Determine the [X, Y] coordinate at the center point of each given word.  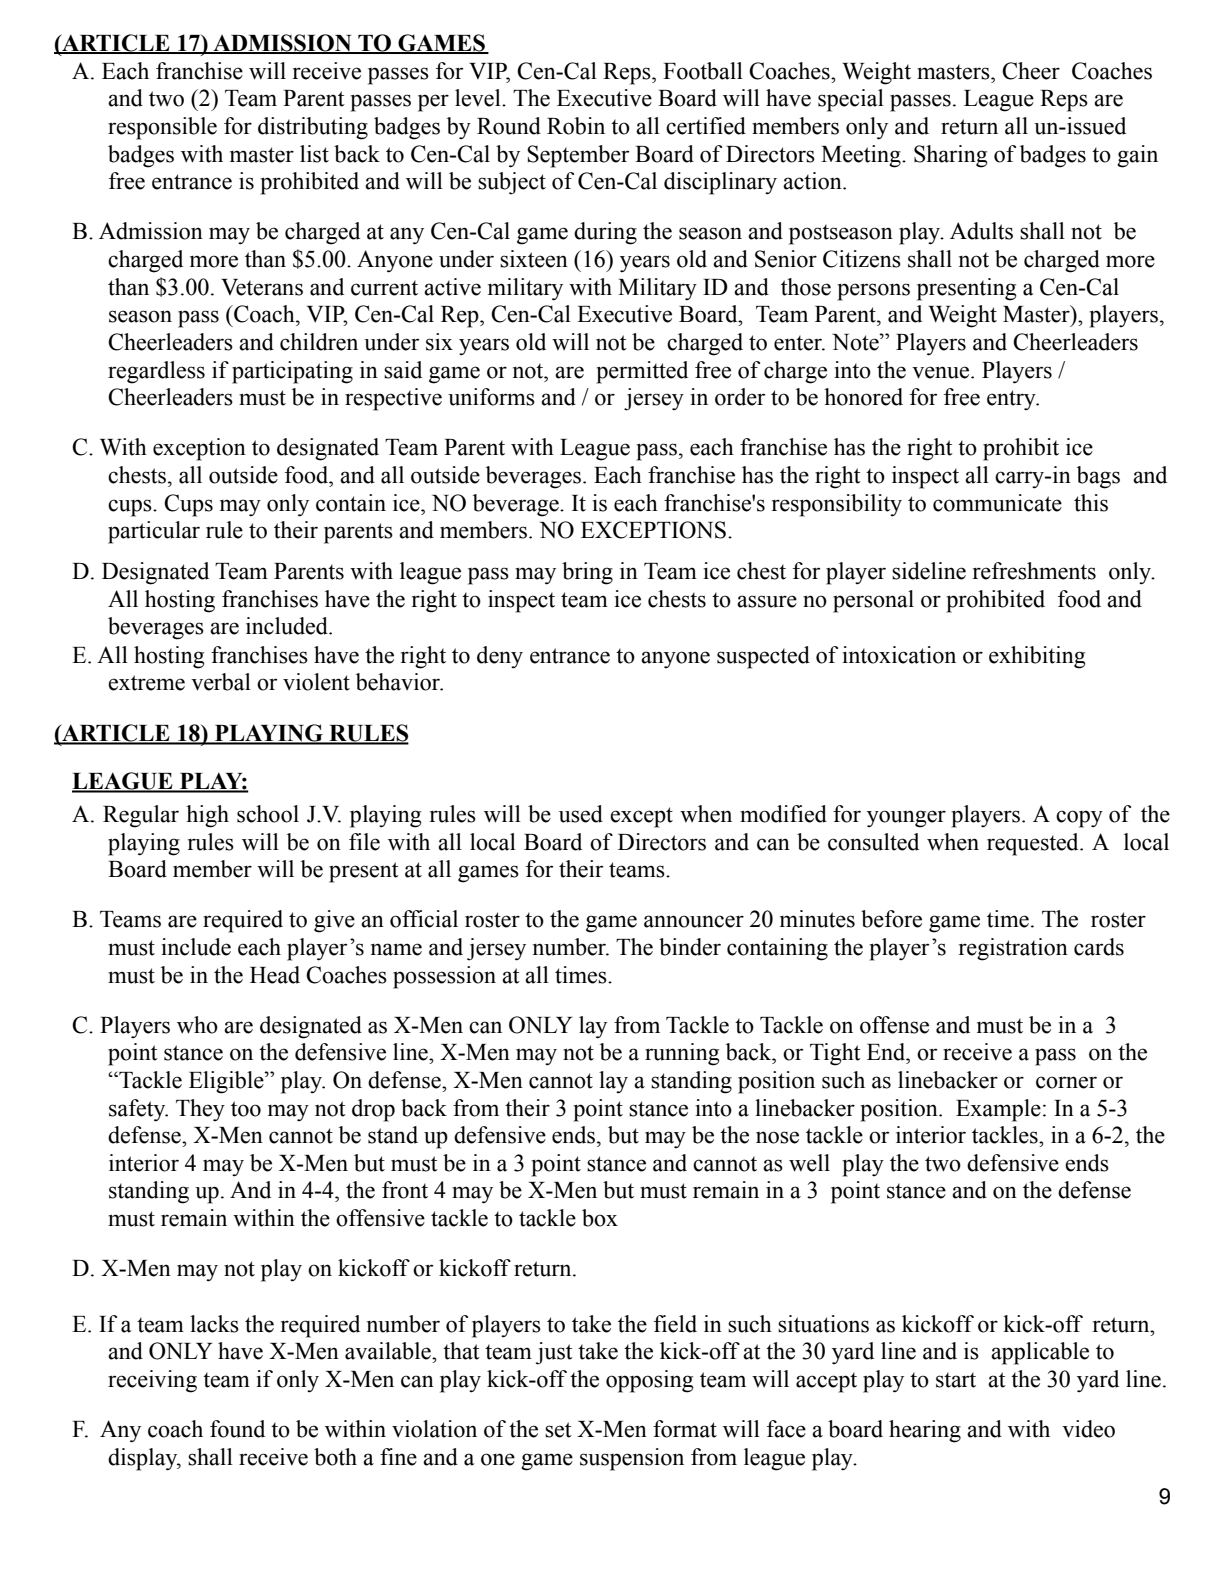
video [1088, 1429]
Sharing [951, 156]
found [237, 1429]
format [685, 1429]
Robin [576, 126]
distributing [313, 128]
